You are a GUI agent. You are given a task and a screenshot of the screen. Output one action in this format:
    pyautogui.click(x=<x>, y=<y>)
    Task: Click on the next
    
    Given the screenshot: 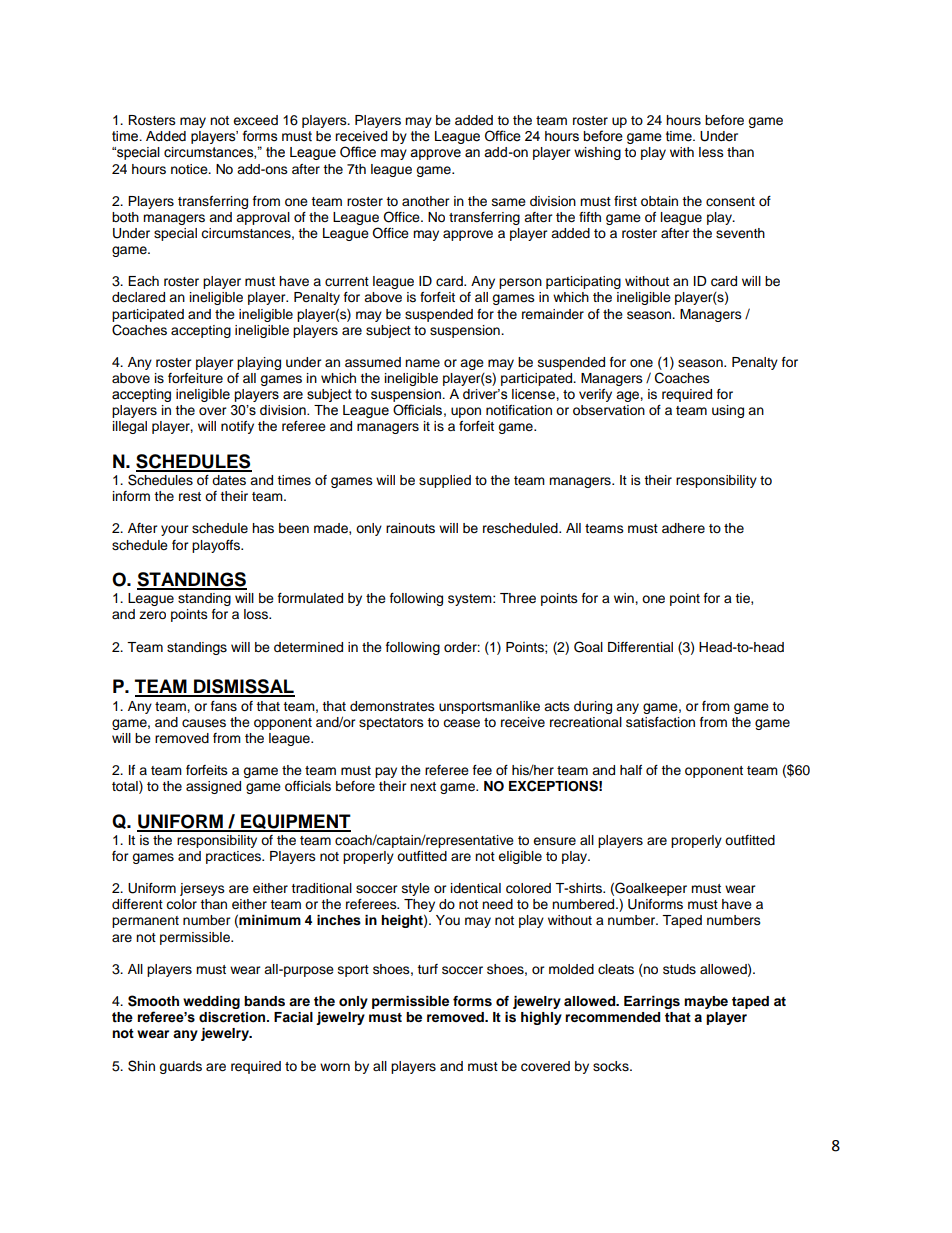 What is the action you would take?
    pyautogui.click(x=423, y=787)
